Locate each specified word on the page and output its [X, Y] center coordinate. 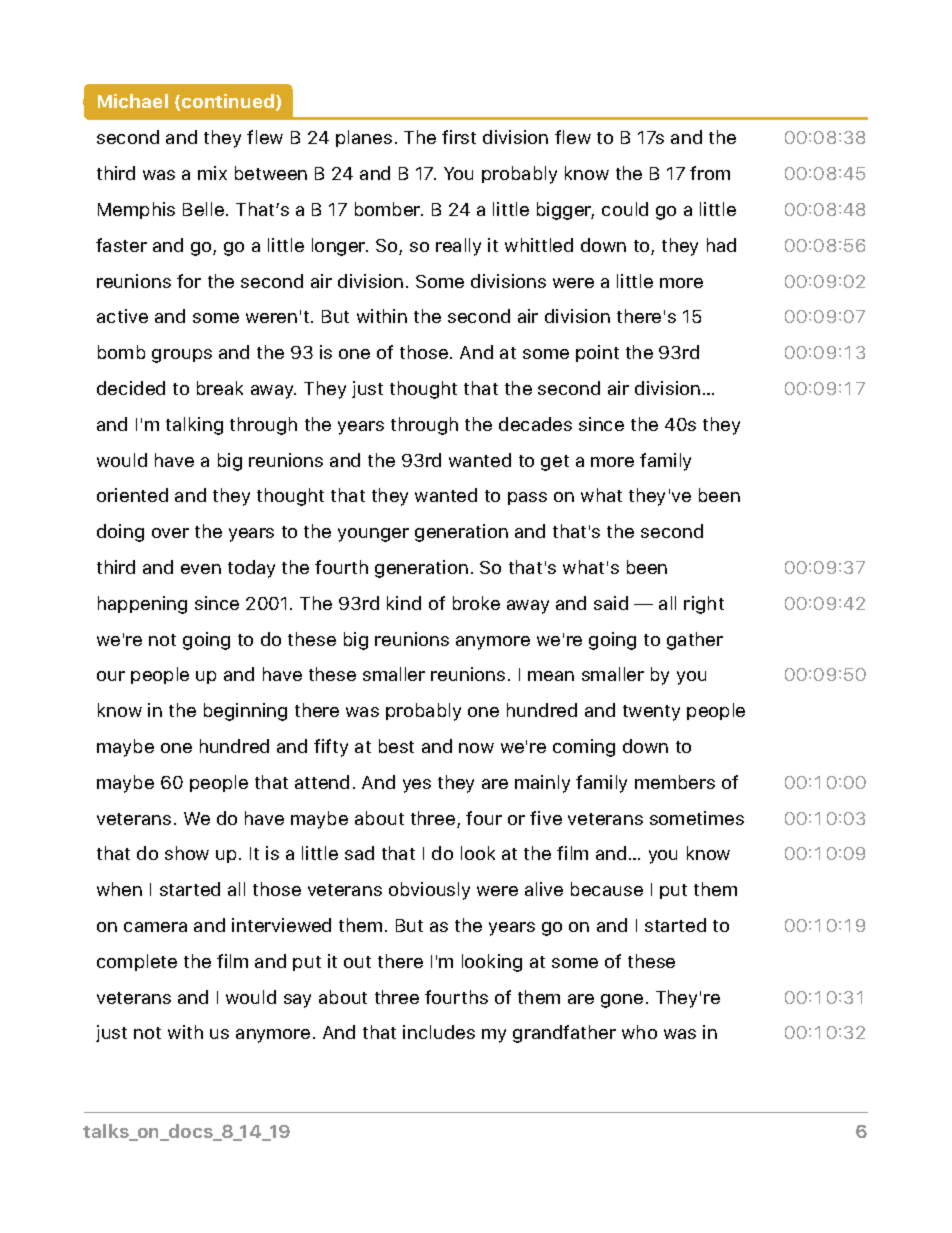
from [710, 173]
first [459, 137]
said [611, 603]
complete [137, 962]
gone [622, 1001]
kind [404, 603]
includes [439, 1032]
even [201, 569]
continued [229, 102]
